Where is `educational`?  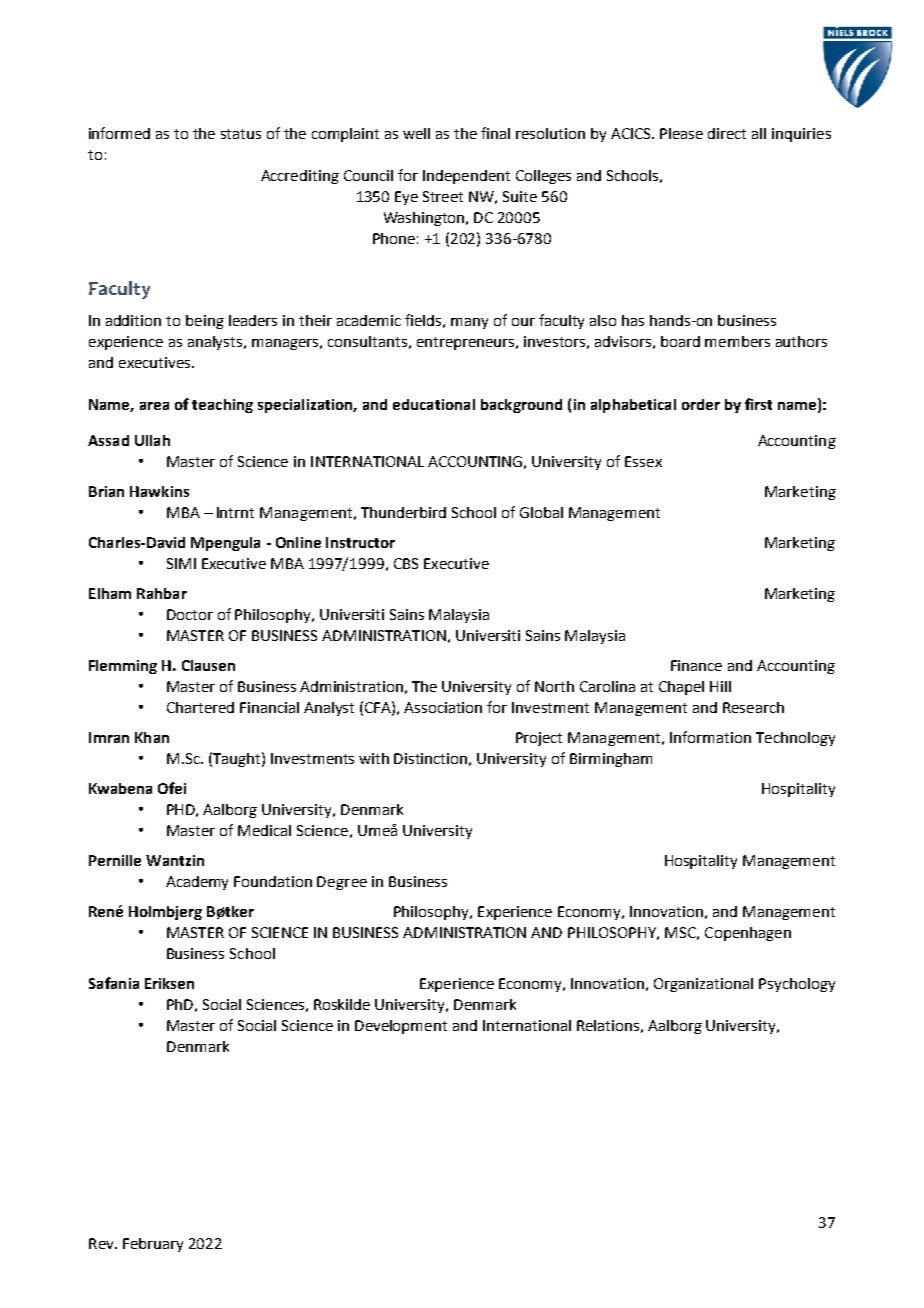 educational is located at coordinates (434, 404).
